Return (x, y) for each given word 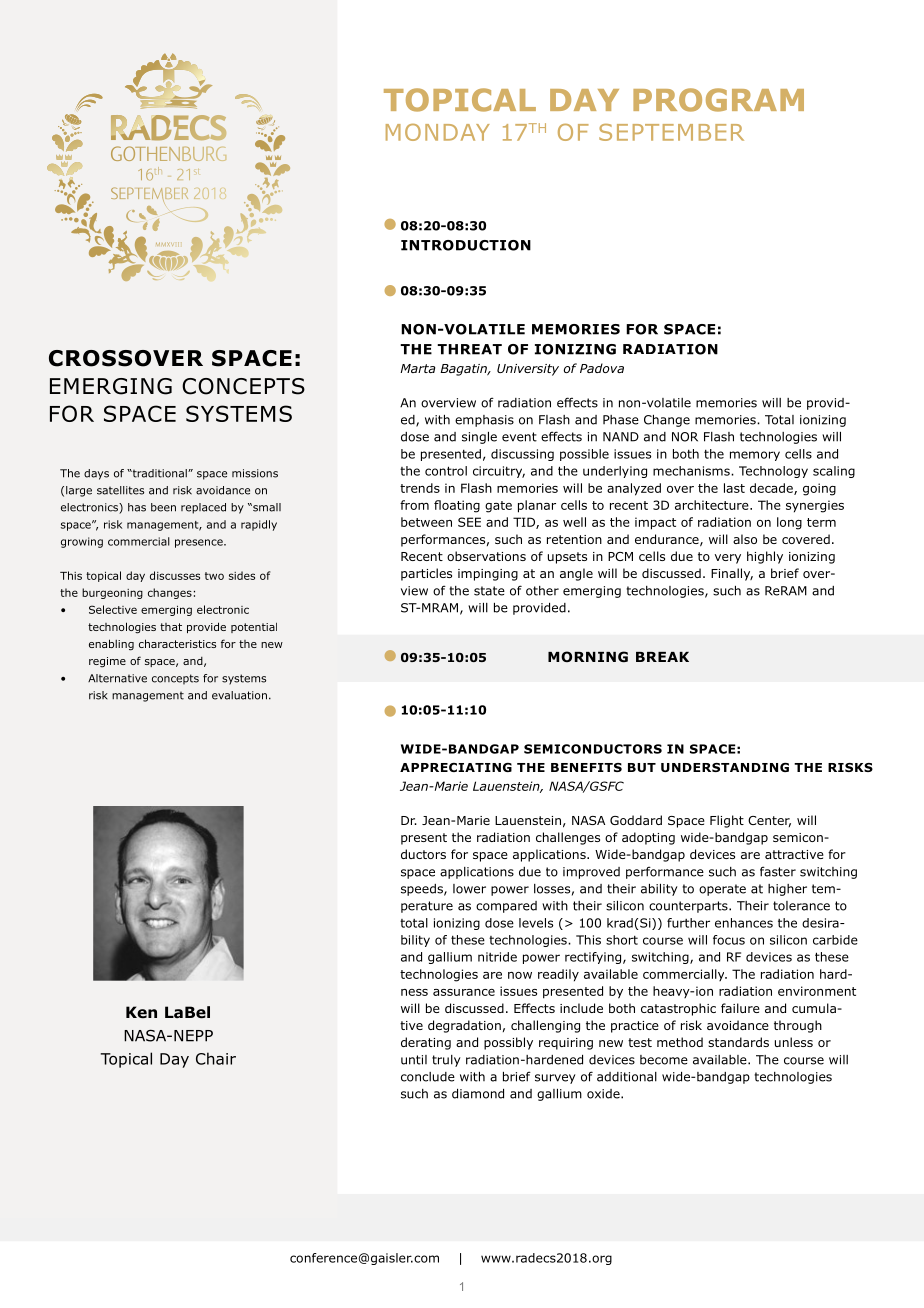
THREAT (469, 349)
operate (722, 890)
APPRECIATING (456, 767)
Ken (141, 1012)
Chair (216, 1058)
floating (457, 506)
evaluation (239, 695)
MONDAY (438, 132)
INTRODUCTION (466, 245)
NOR (685, 437)
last (734, 488)
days (96, 474)
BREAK (662, 657)
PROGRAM (718, 100)
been (163, 507)
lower (469, 889)
